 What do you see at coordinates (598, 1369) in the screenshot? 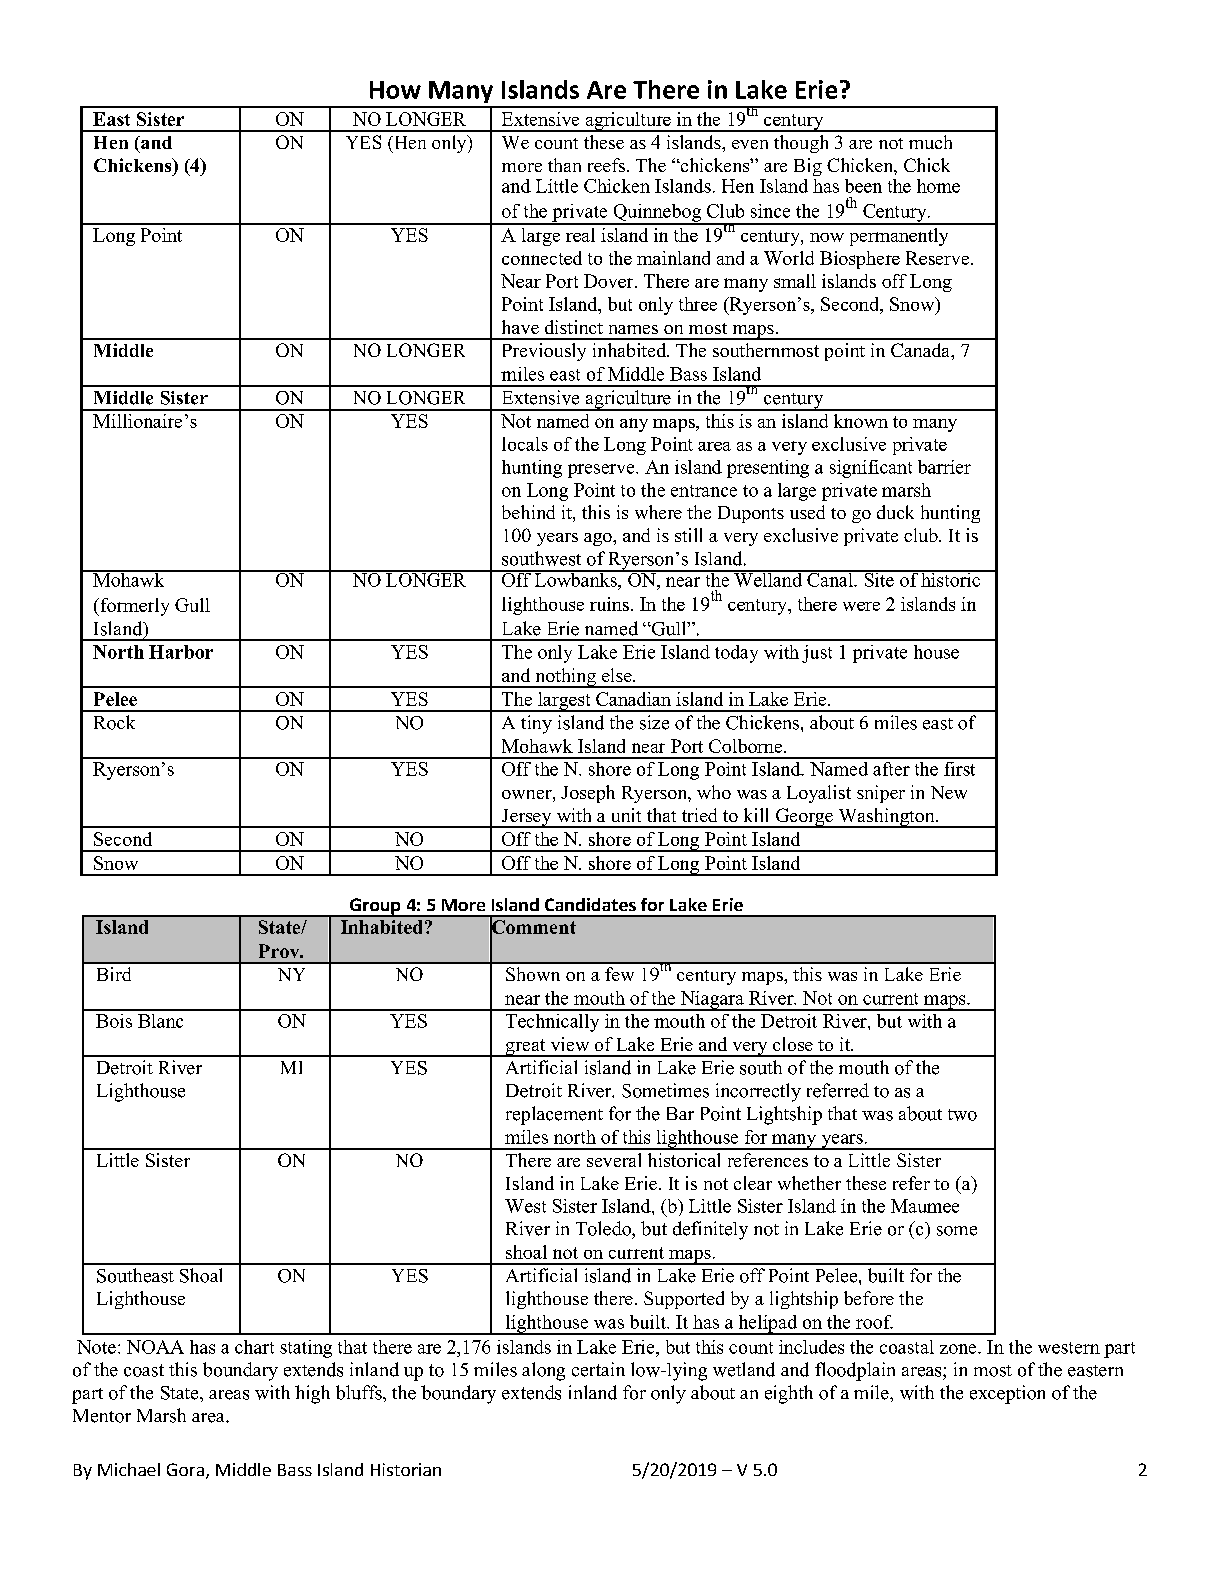
I see `certain` at bounding box center [598, 1369].
